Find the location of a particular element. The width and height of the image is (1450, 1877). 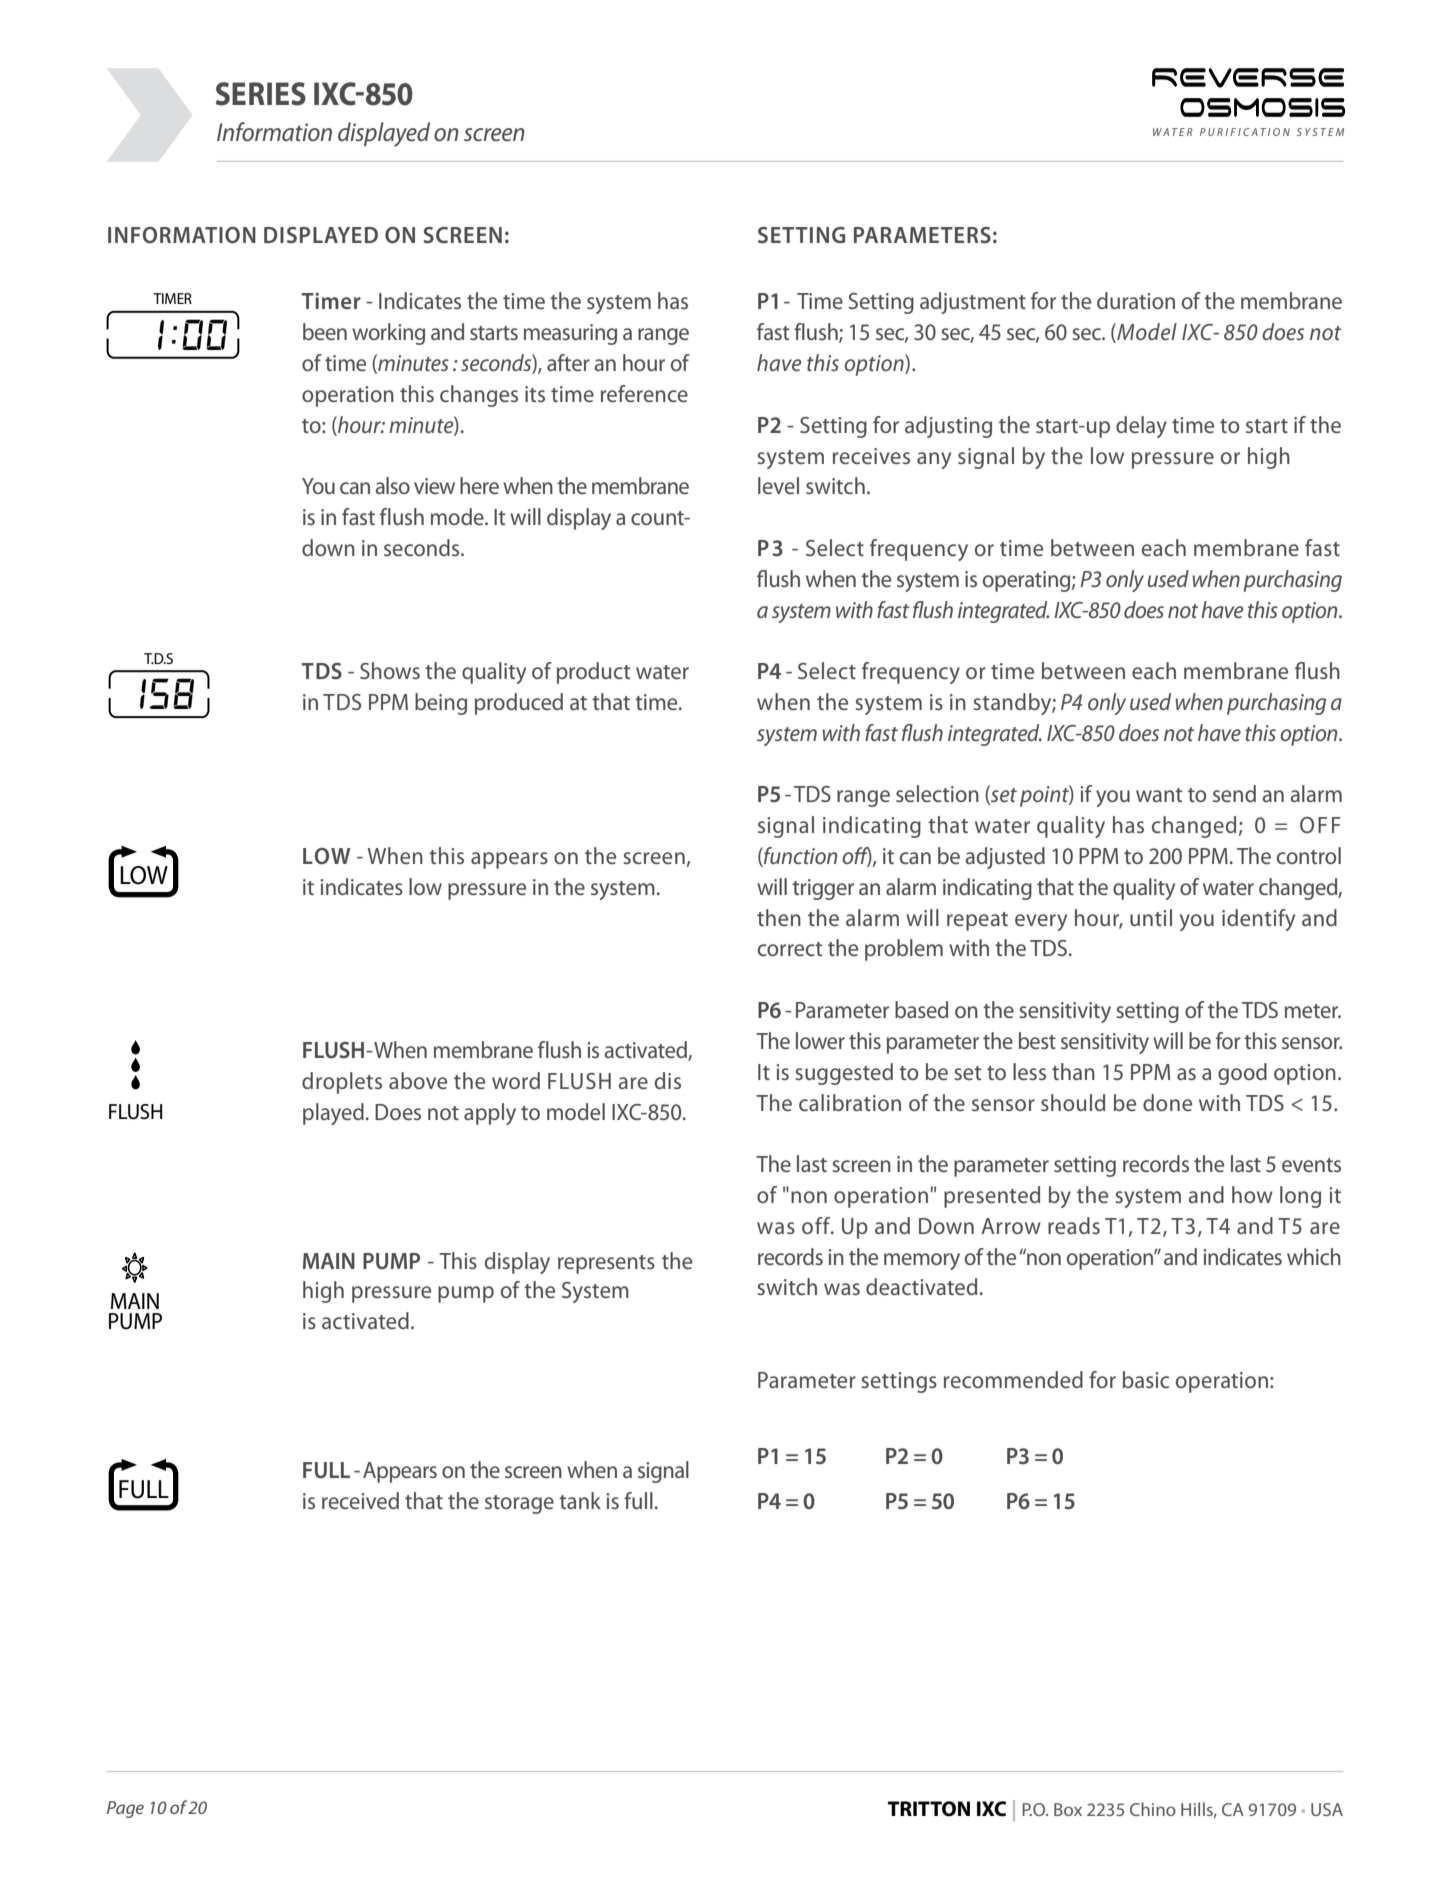

Page is located at coordinates (125, 1809).
